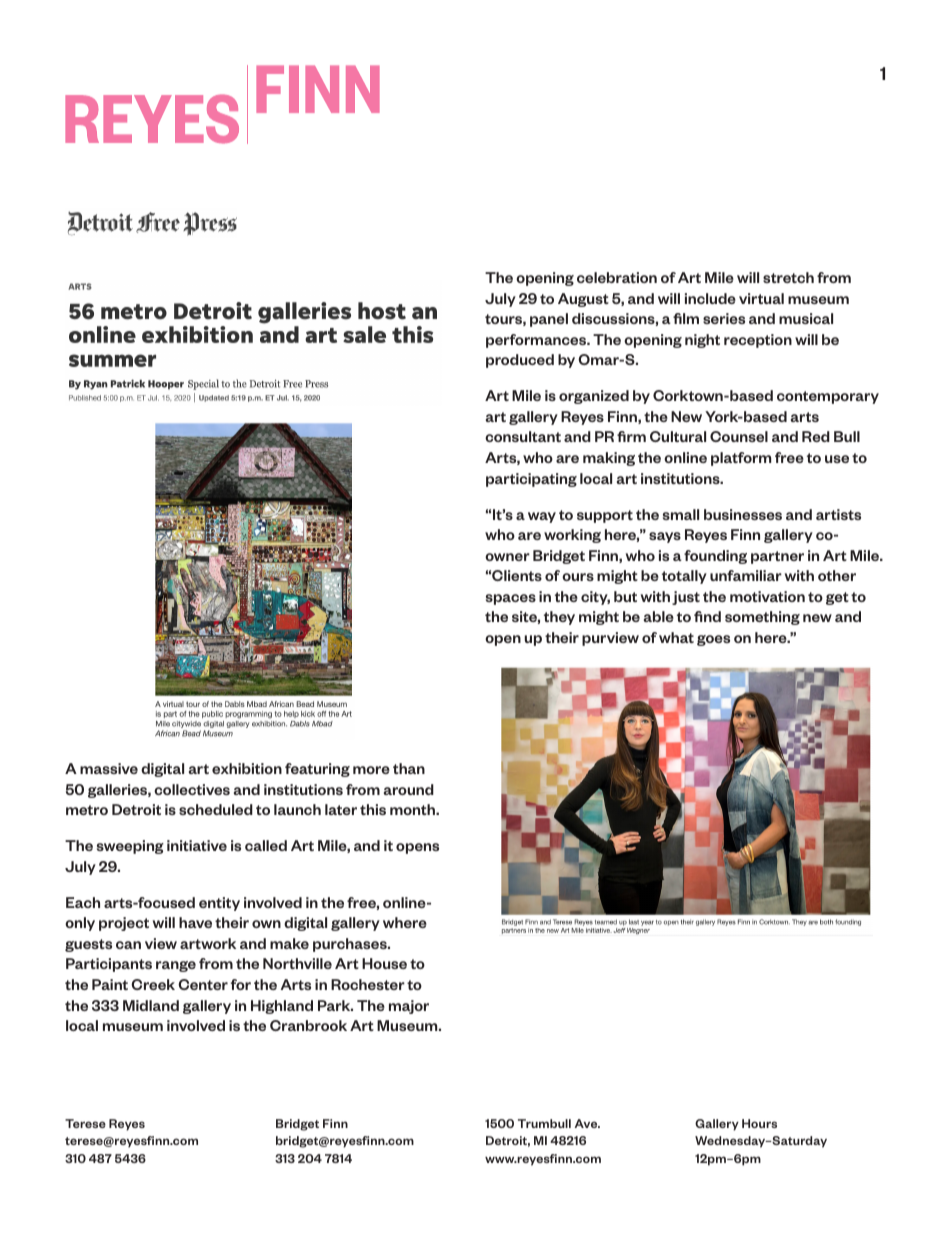  Describe the element at coordinates (741, 459) in the screenshot. I see `platform` at that location.
